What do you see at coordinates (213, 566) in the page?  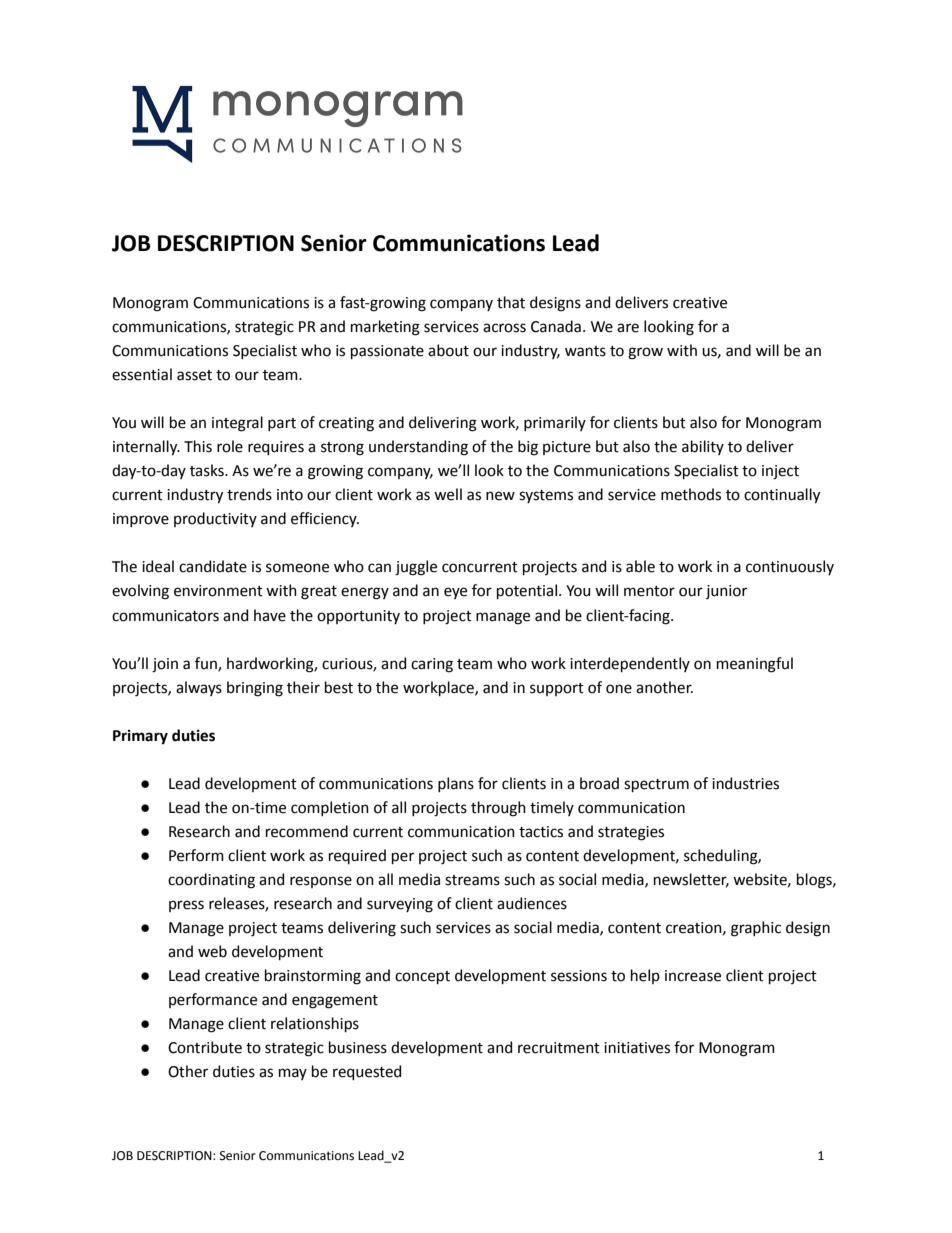 I see `candidate` at bounding box center [213, 566].
